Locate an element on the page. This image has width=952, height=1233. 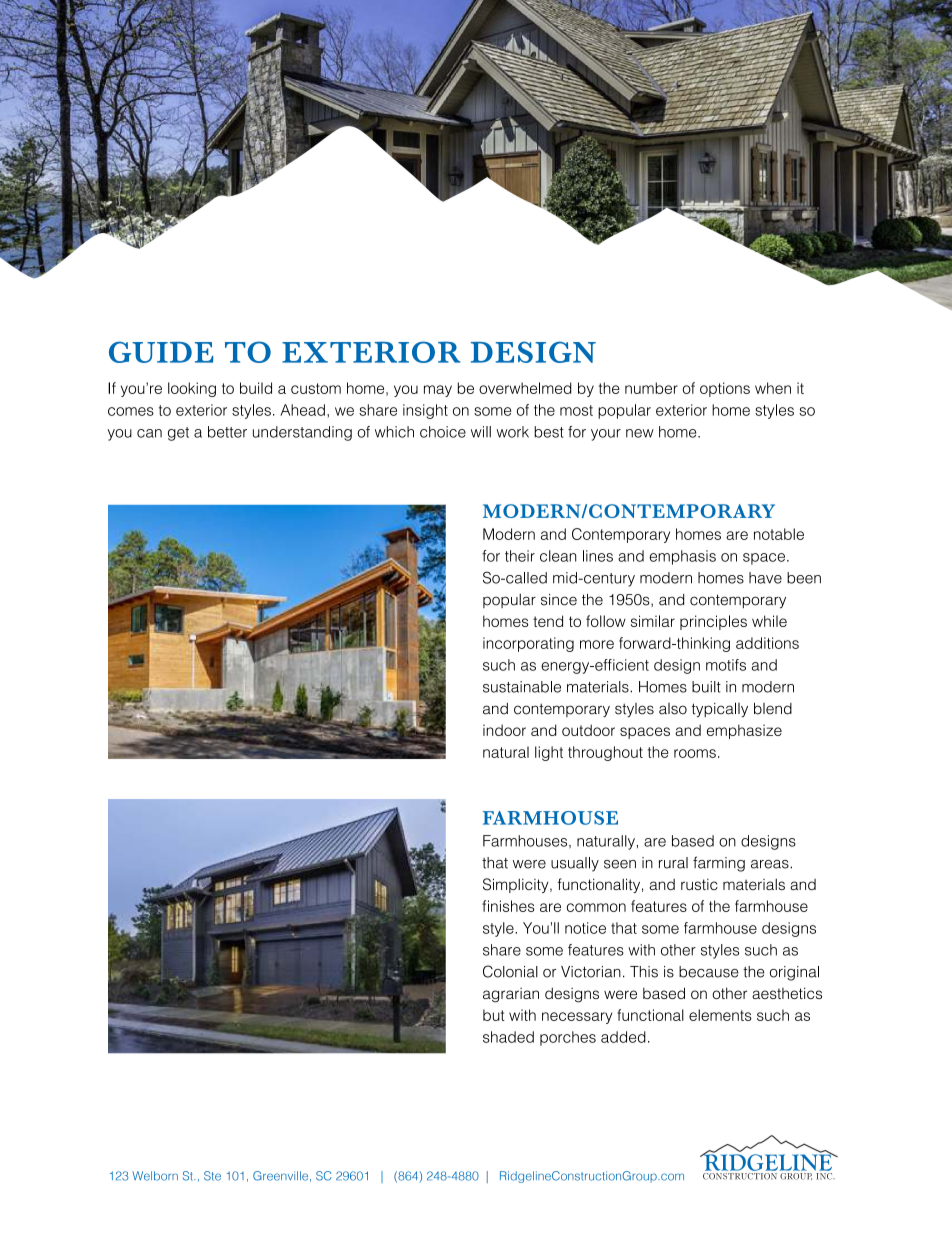
Ste is located at coordinates (212, 1176).
